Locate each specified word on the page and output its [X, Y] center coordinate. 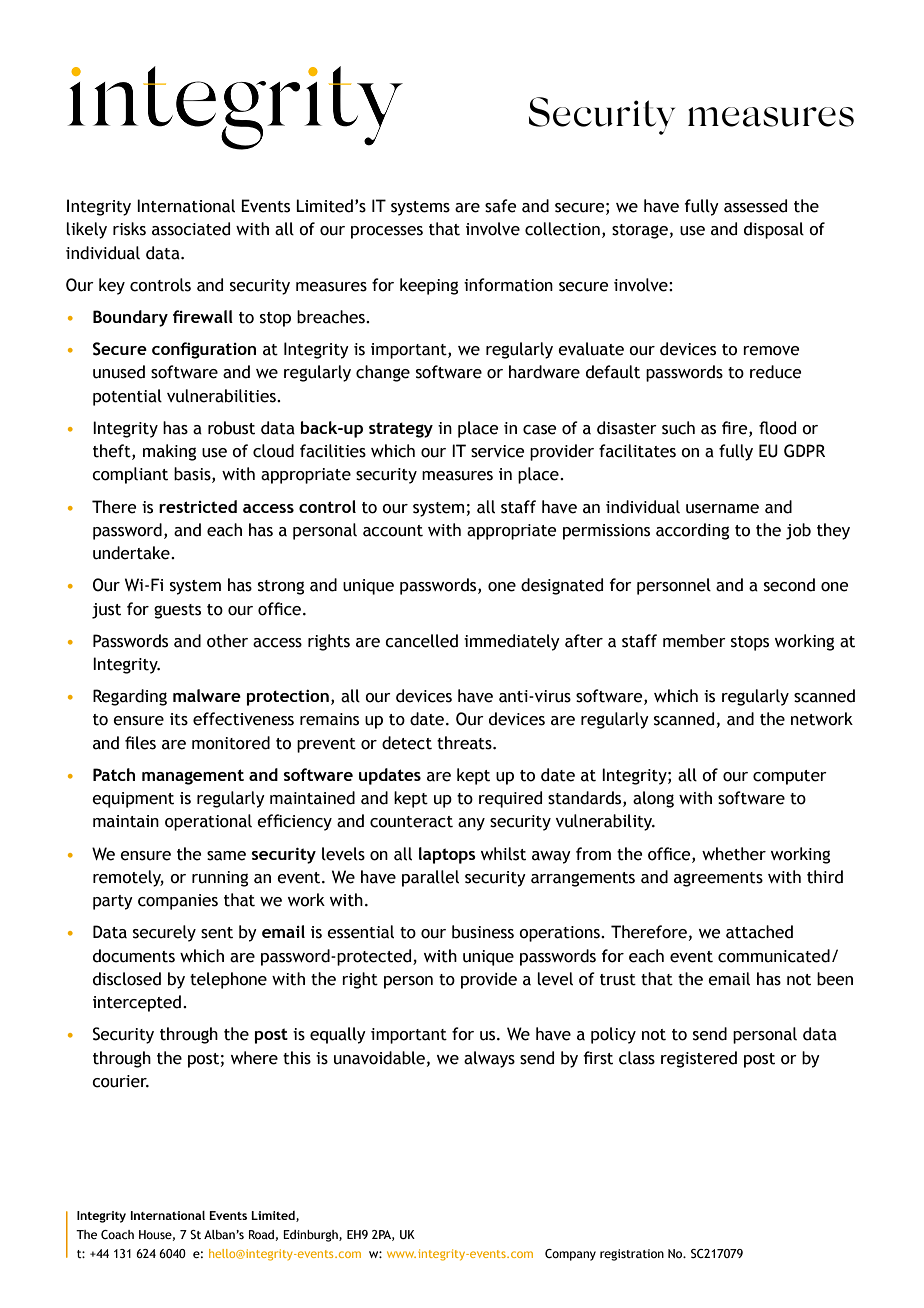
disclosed [127, 979]
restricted [198, 506]
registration [632, 1255]
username [722, 509]
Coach [117, 1234]
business [483, 932]
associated [191, 229]
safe [501, 206]
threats [465, 743]
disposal [774, 230]
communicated [774, 956]
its [179, 719]
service [498, 451]
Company [570, 1255]
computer [790, 777]
